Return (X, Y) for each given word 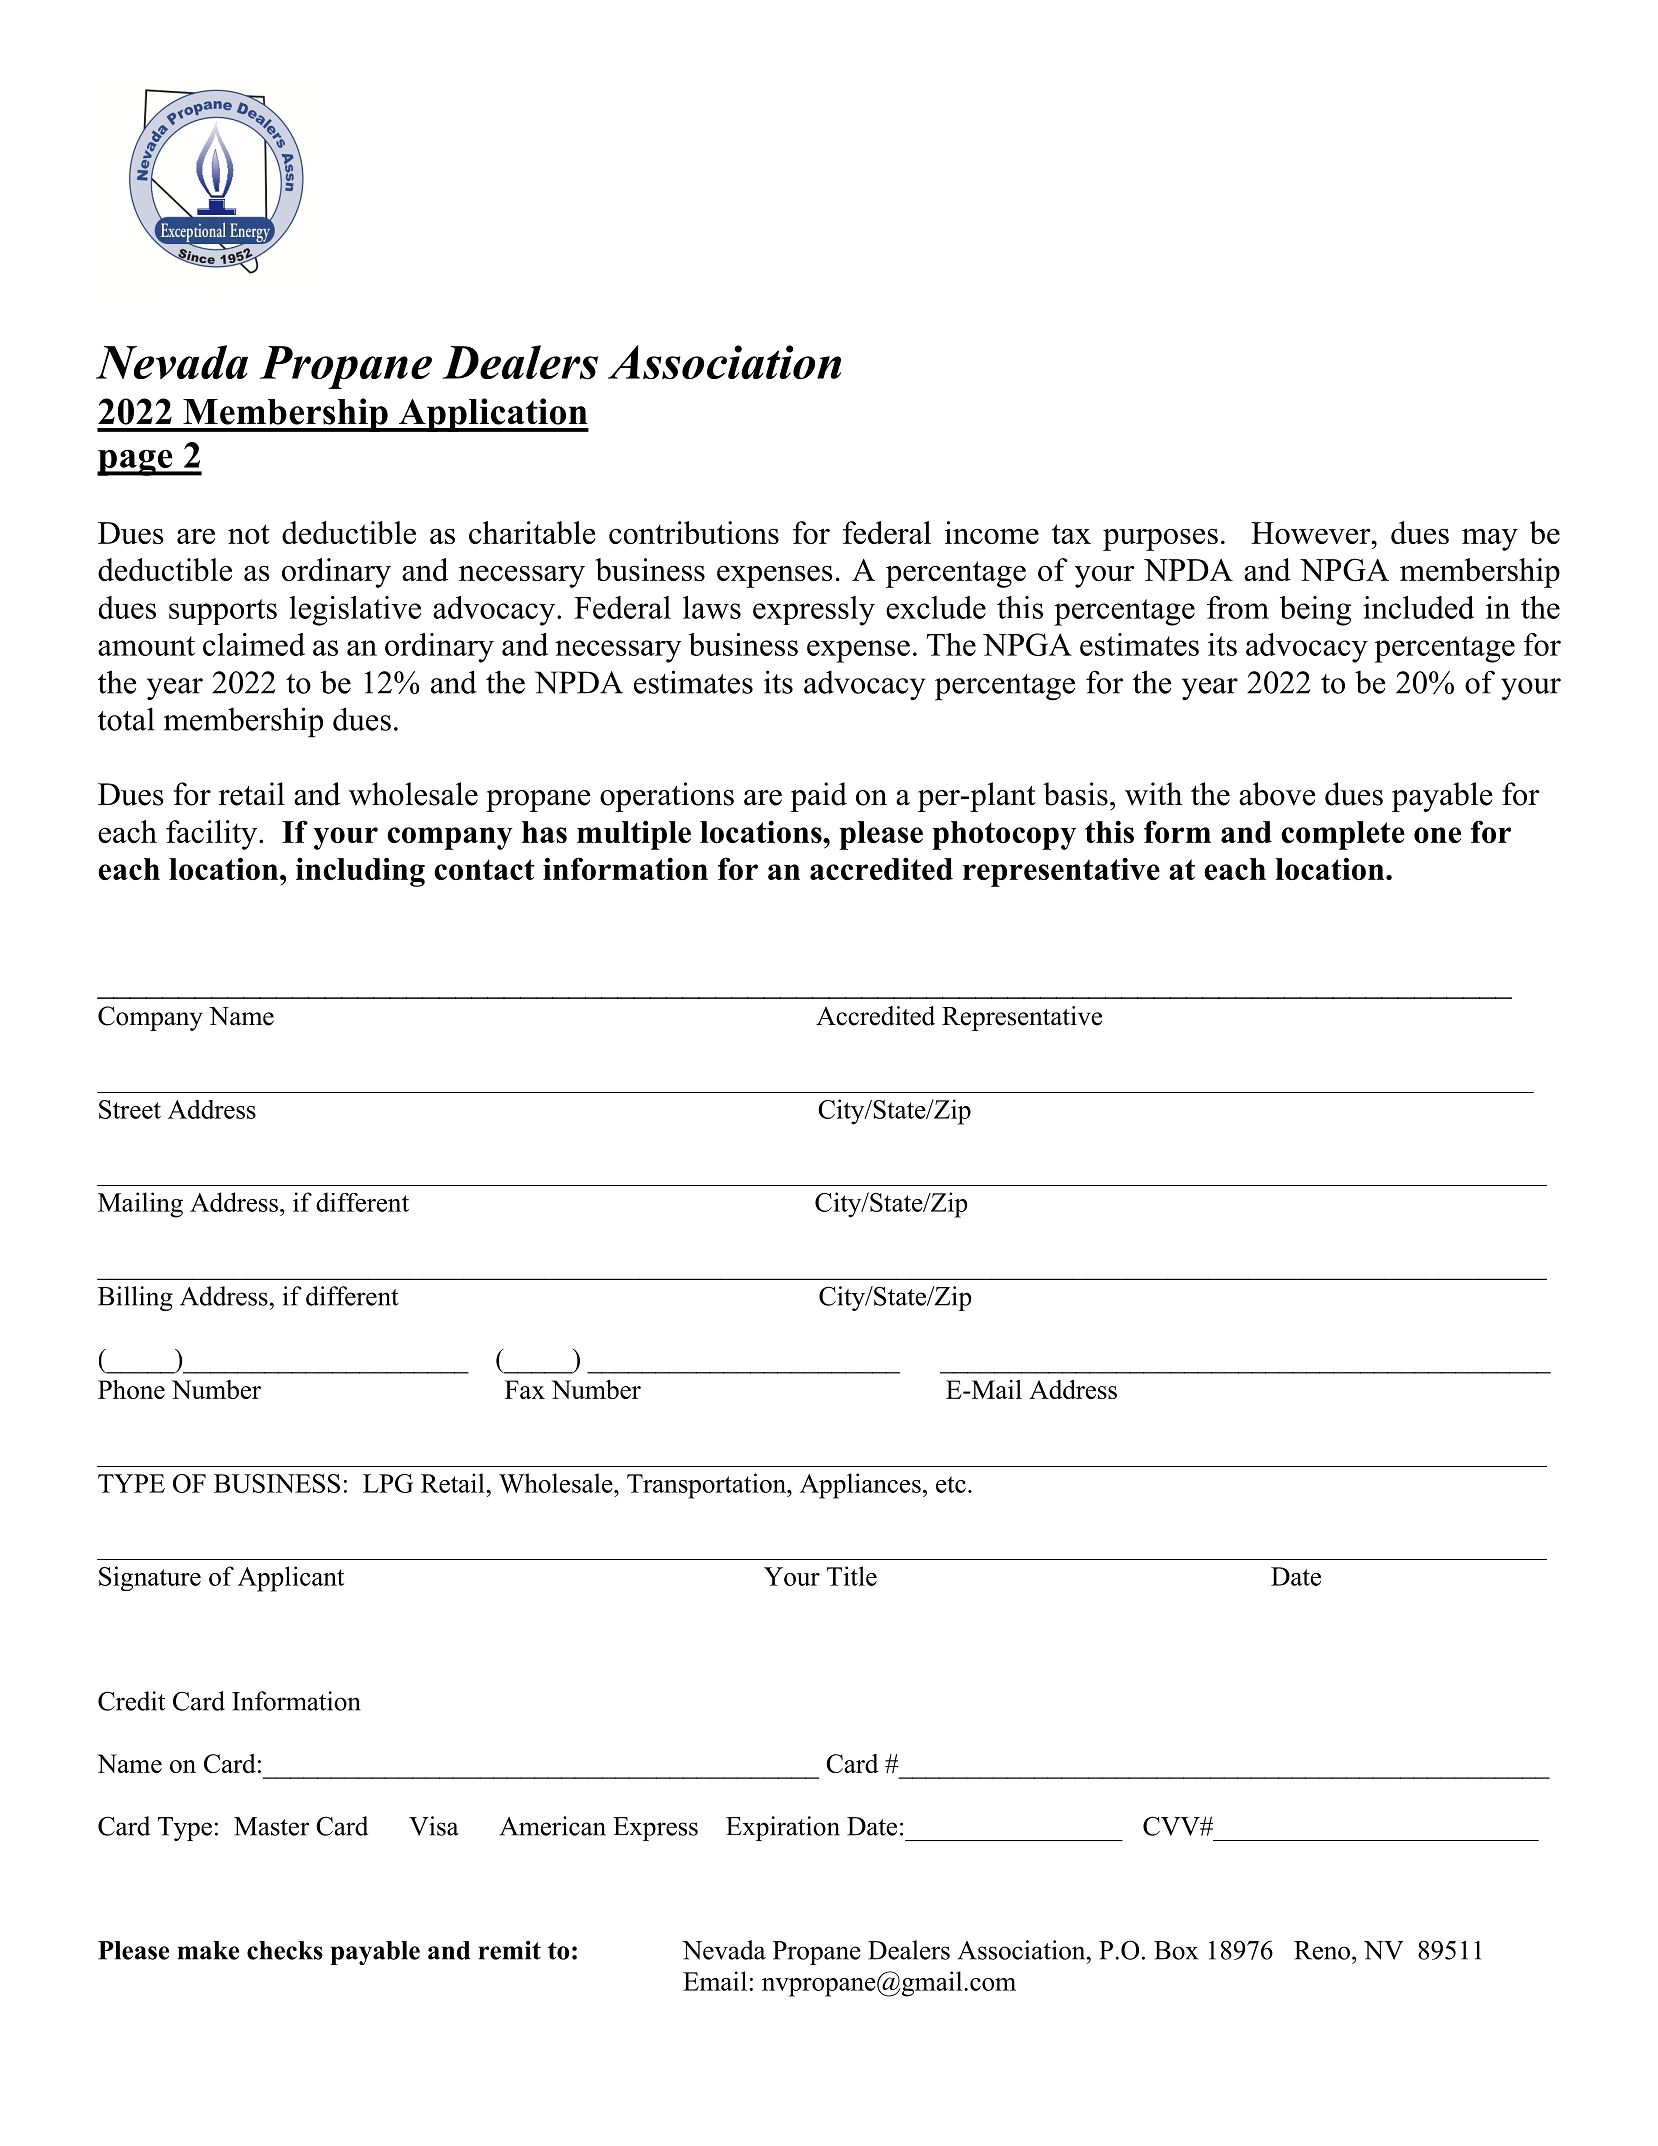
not (249, 534)
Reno (1322, 1950)
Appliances (860, 1486)
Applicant (291, 1579)
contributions (694, 532)
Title (852, 1576)
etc (951, 1484)
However (1312, 533)
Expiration (783, 1828)
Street (130, 1109)
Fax (525, 1389)
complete (1343, 835)
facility (213, 835)
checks (285, 1950)
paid (818, 797)
